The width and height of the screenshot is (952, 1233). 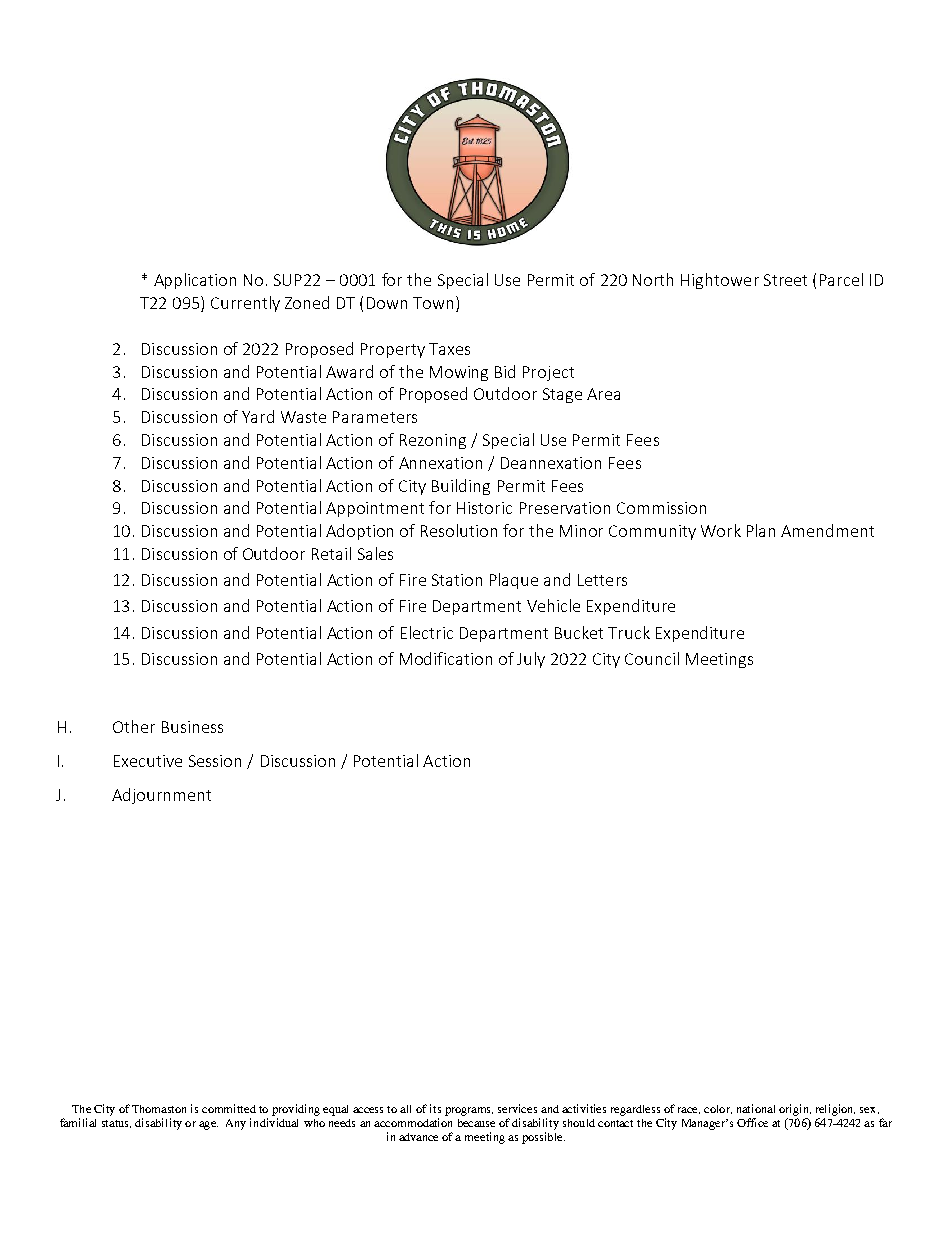 What do you see at coordinates (192, 727) in the screenshot?
I see `Business` at bounding box center [192, 727].
